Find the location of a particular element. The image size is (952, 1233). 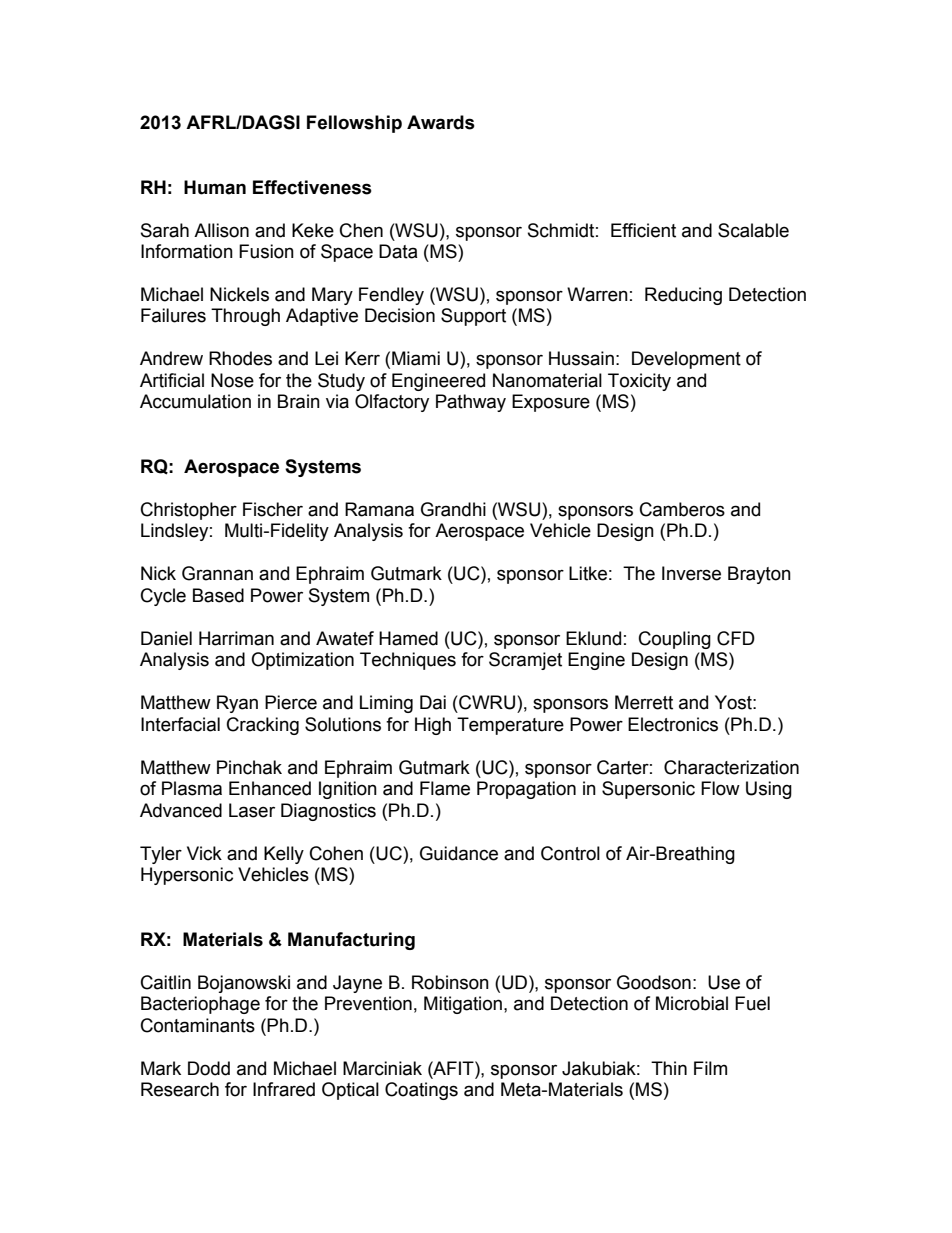

Human is located at coordinates (215, 187).
